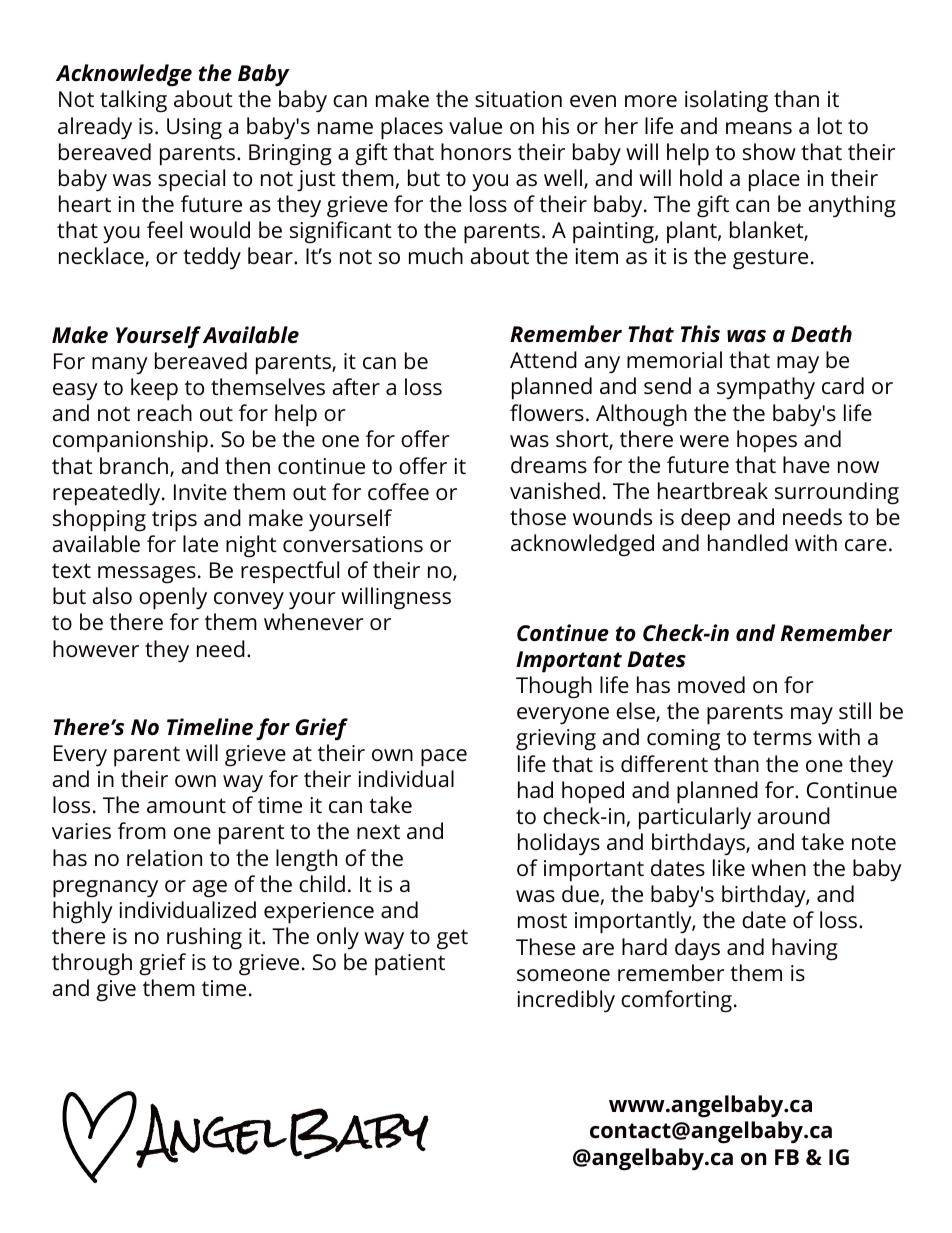 Image resolution: width=952 pixels, height=1233 pixels. I want to click on late, so click(200, 543).
